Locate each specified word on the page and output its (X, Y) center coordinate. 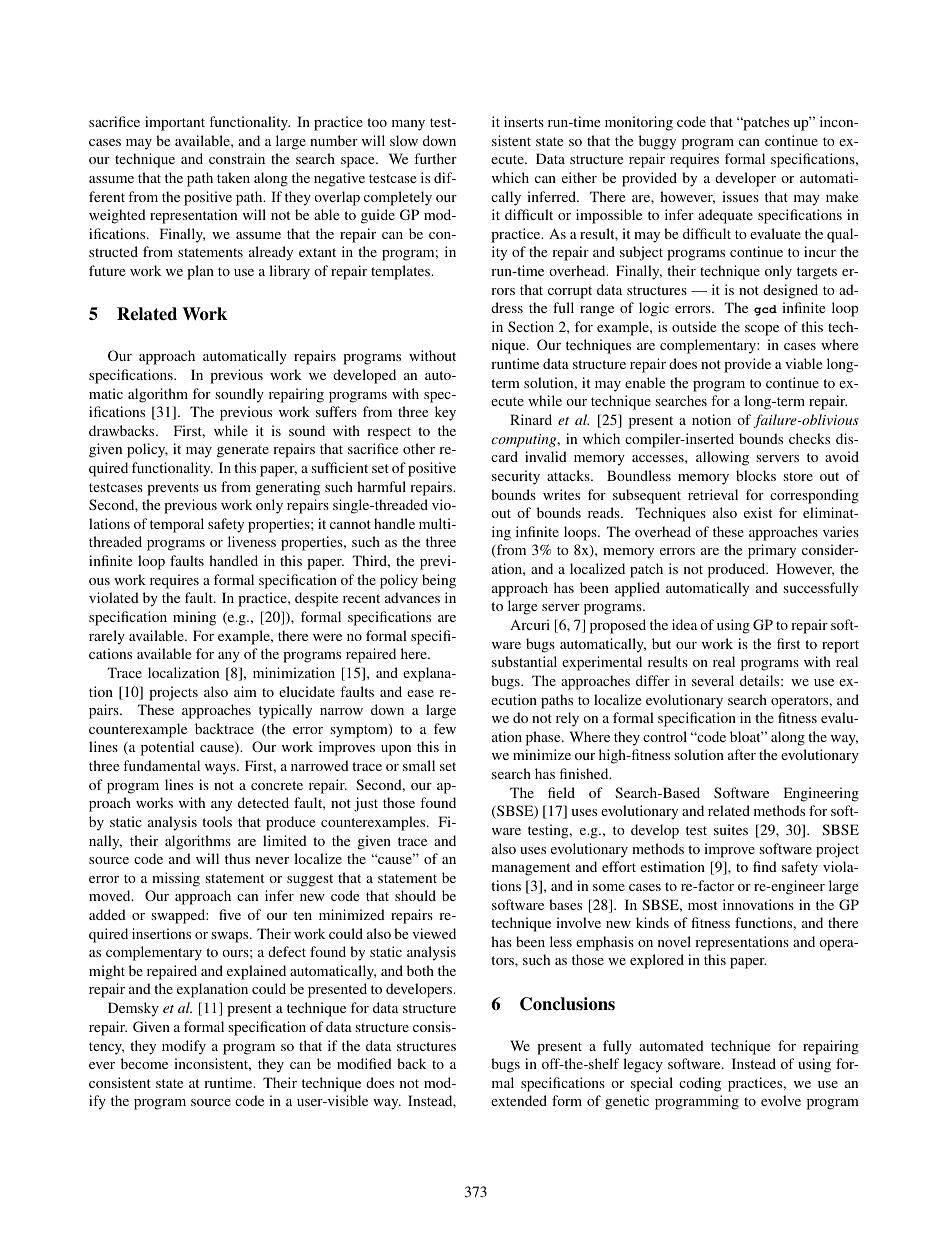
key (445, 413)
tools (217, 821)
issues (740, 196)
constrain (237, 158)
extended (519, 1100)
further (435, 158)
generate (243, 451)
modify (184, 1047)
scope (762, 330)
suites (731, 829)
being (439, 581)
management (531, 869)
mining (194, 618)
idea (684, 624)
